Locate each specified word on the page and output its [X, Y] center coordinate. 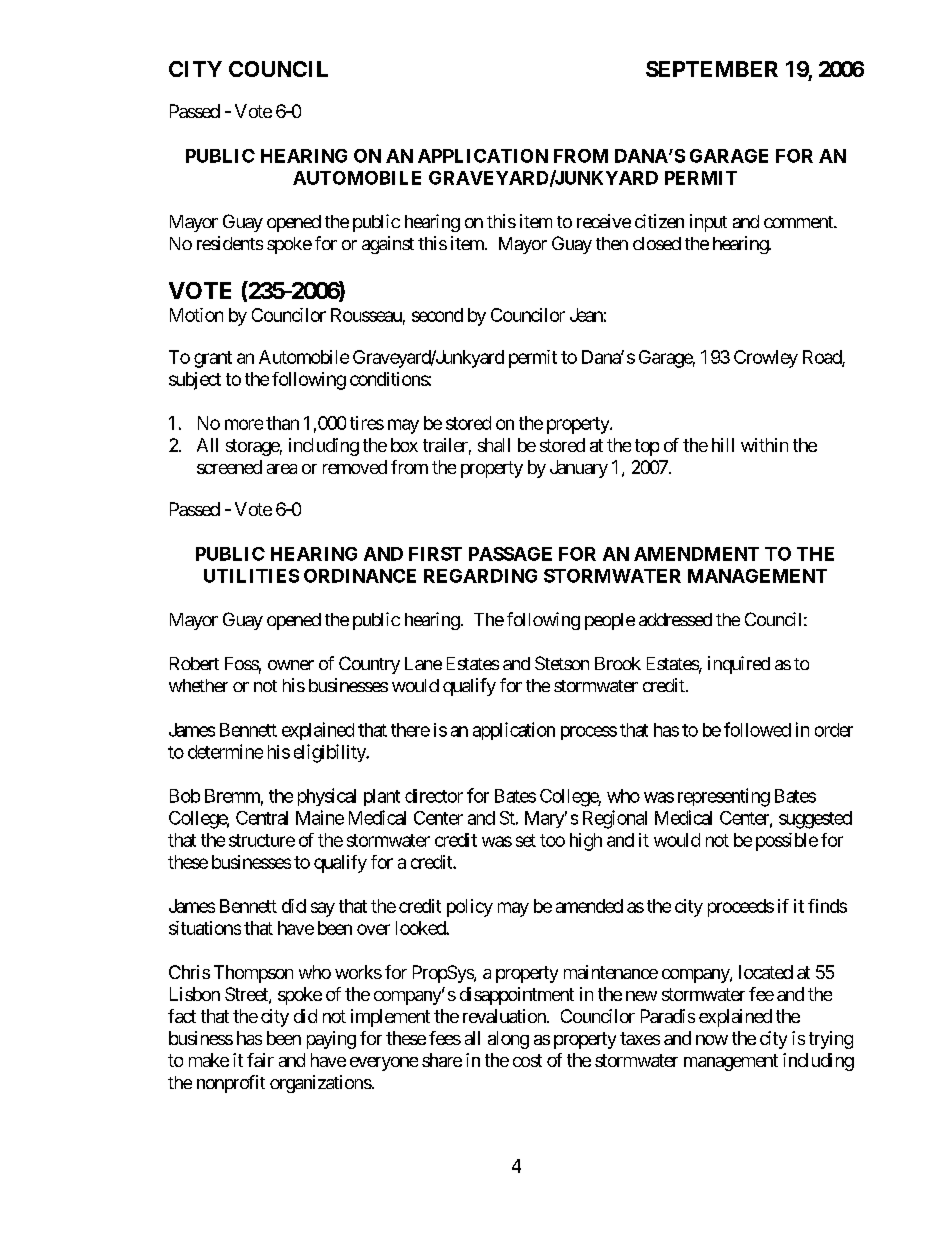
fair [260, 1060]
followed [757, 729]
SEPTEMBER [712, 69]
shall [494, 445]
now [712, 1040]
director [434, 796]
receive [604, 221]
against [388, 245]
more [244, 424]
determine [225, 751]
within [764, 445]
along [508, 1040]
